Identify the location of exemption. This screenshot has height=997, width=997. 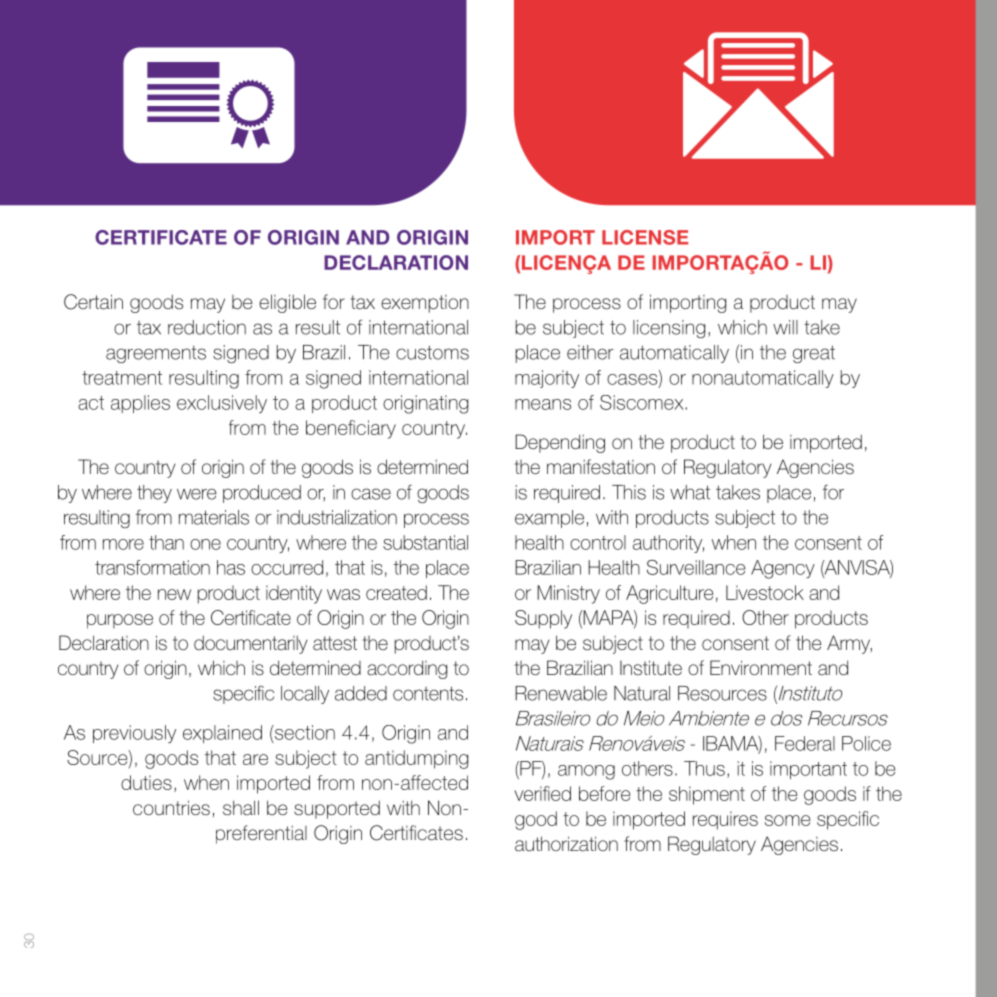
(425, 304).
